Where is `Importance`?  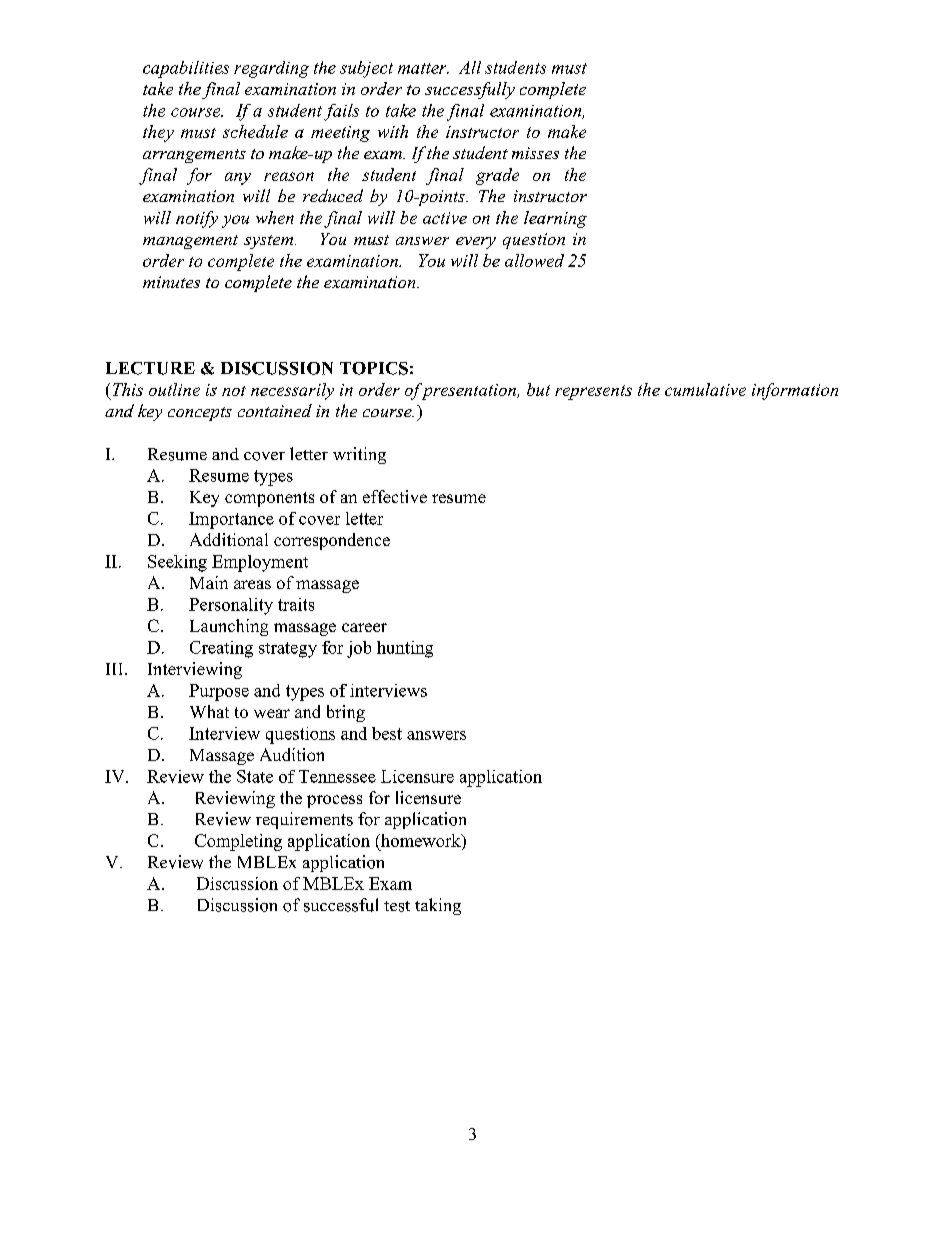
Importance is located at coordinates (231, 520).
